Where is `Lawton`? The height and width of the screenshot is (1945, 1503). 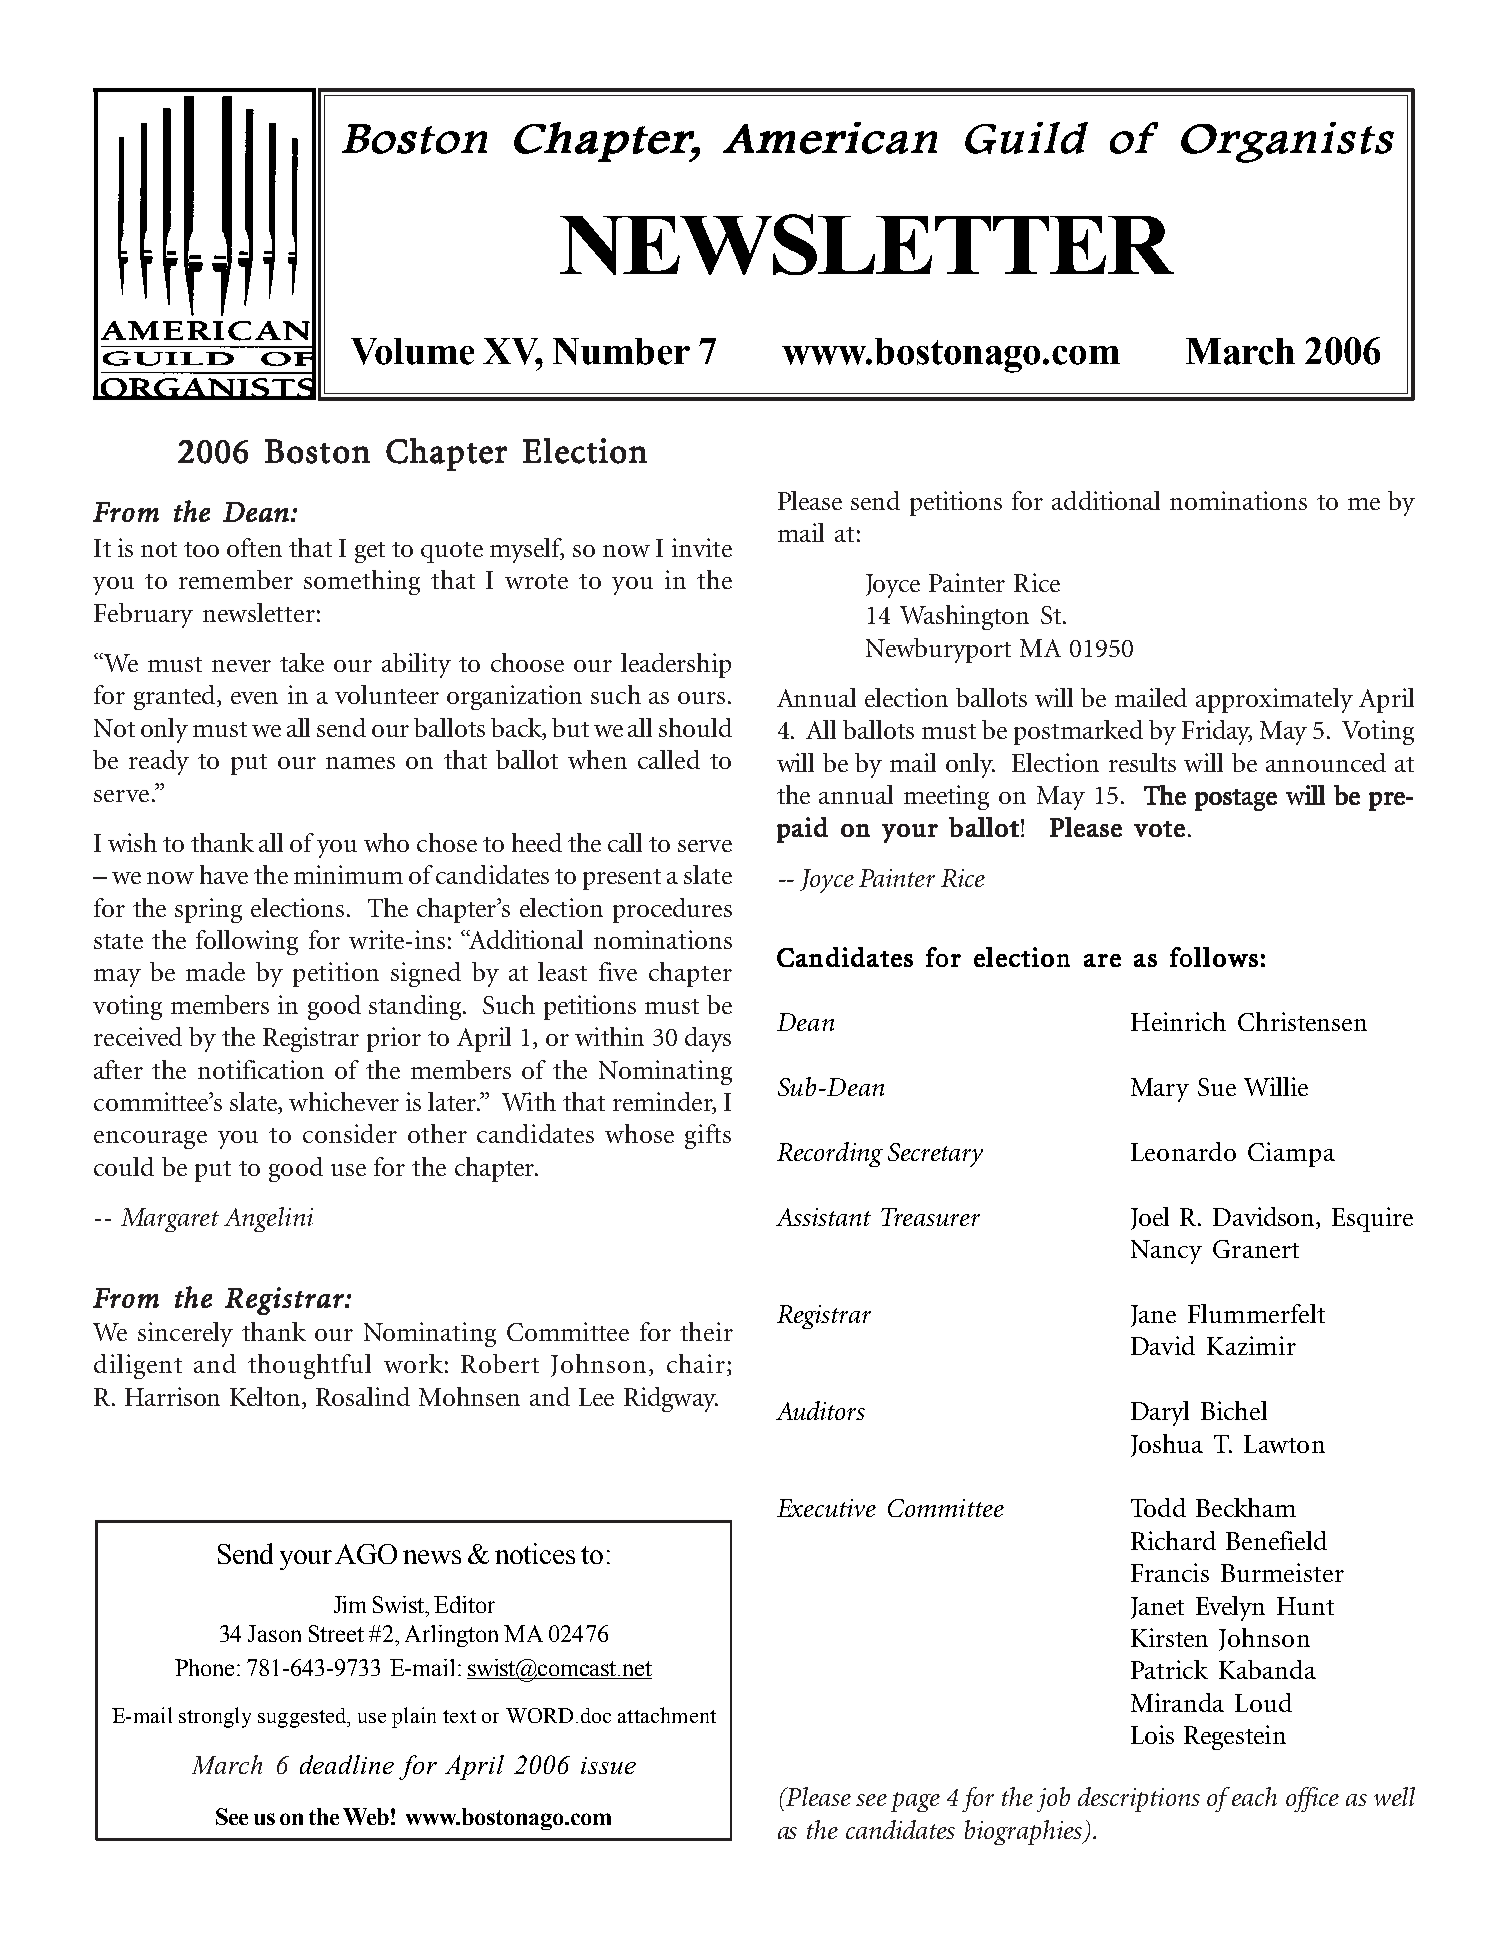 Lawton is located at coordinates (1284, 1444).
